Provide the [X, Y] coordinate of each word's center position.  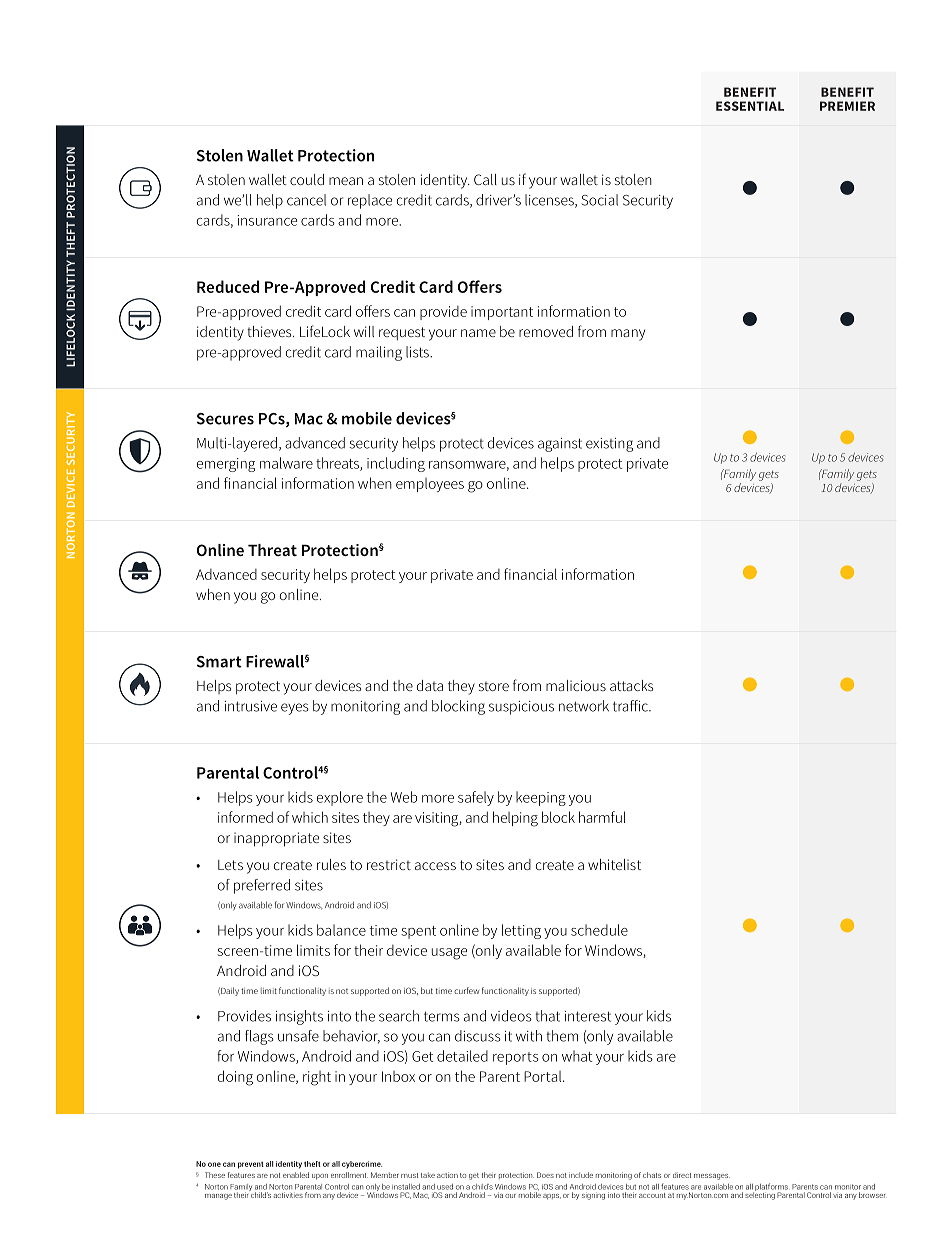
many [628, 335]
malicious [576, 685]
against [560, 445]
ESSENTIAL [750, 106]
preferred [262, 886]
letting [521, 931]
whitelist [614, 864]
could [307, 179]
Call [485, 179]
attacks [631, 685]
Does [545, 1175]
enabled [296, 1175]
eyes [295, 709]
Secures [225, 419]
